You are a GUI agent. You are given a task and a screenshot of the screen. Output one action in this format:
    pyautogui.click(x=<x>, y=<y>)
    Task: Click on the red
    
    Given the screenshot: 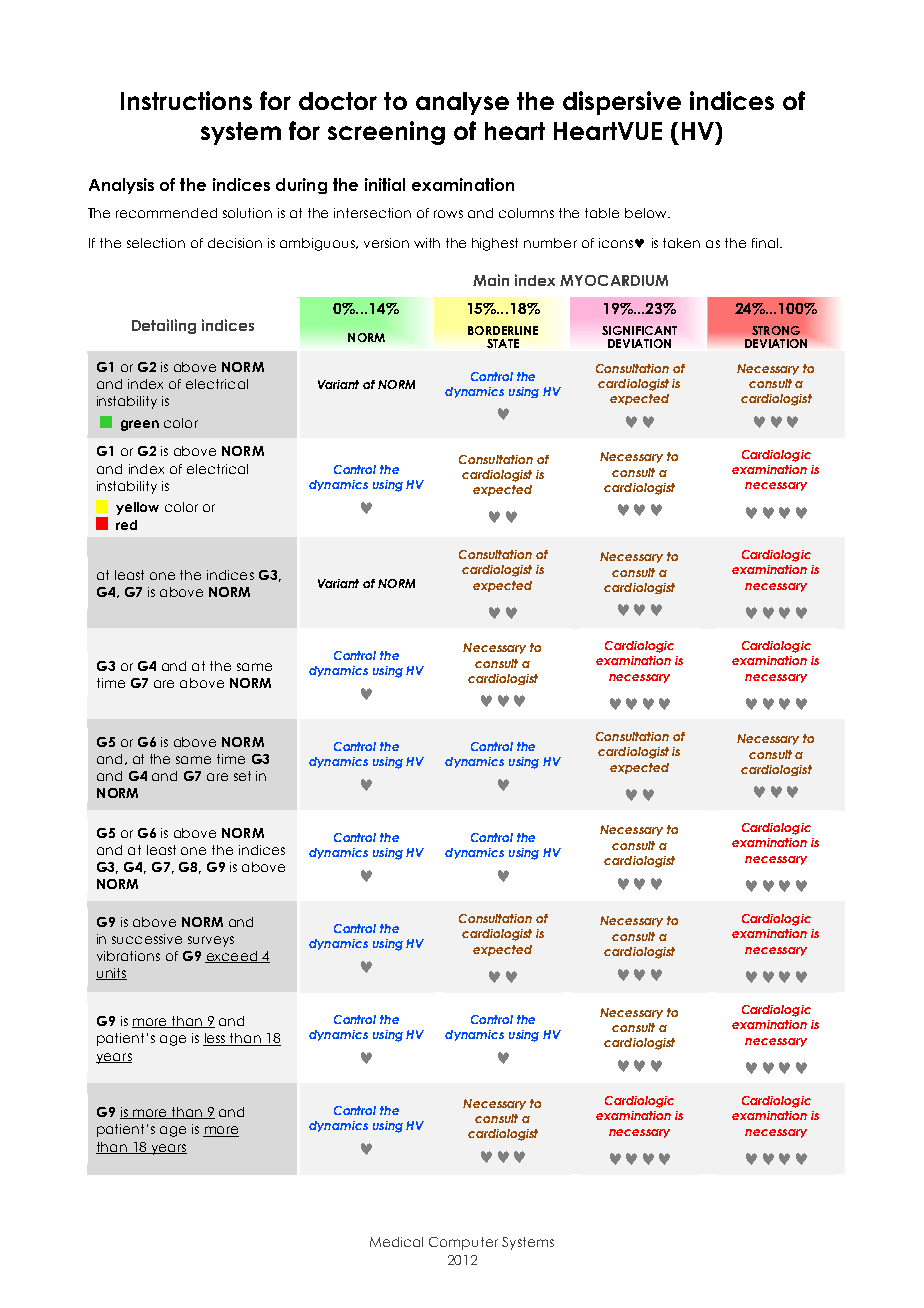 What is the action you would take?
    pyautogui.click(x=126, y=525)
